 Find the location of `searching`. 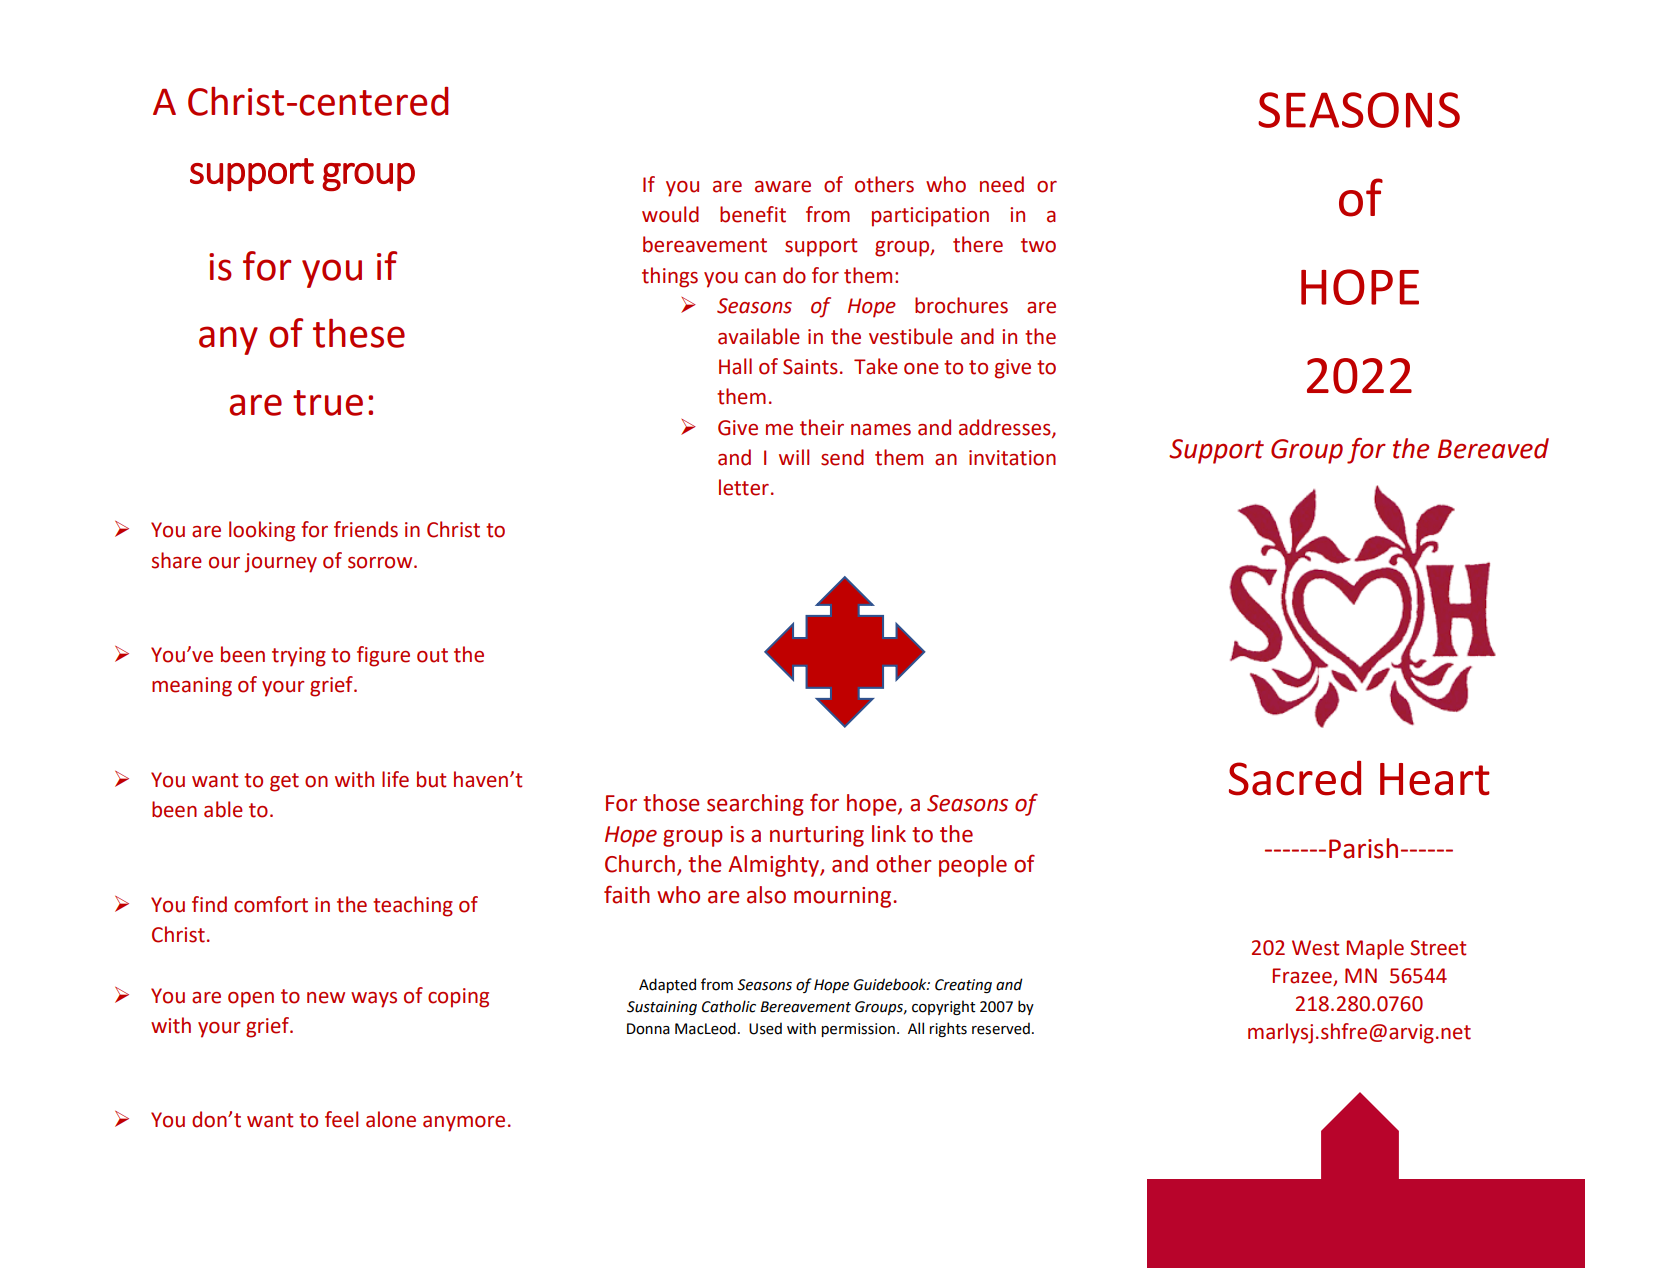

searching is located at coordinates (755, 805).
